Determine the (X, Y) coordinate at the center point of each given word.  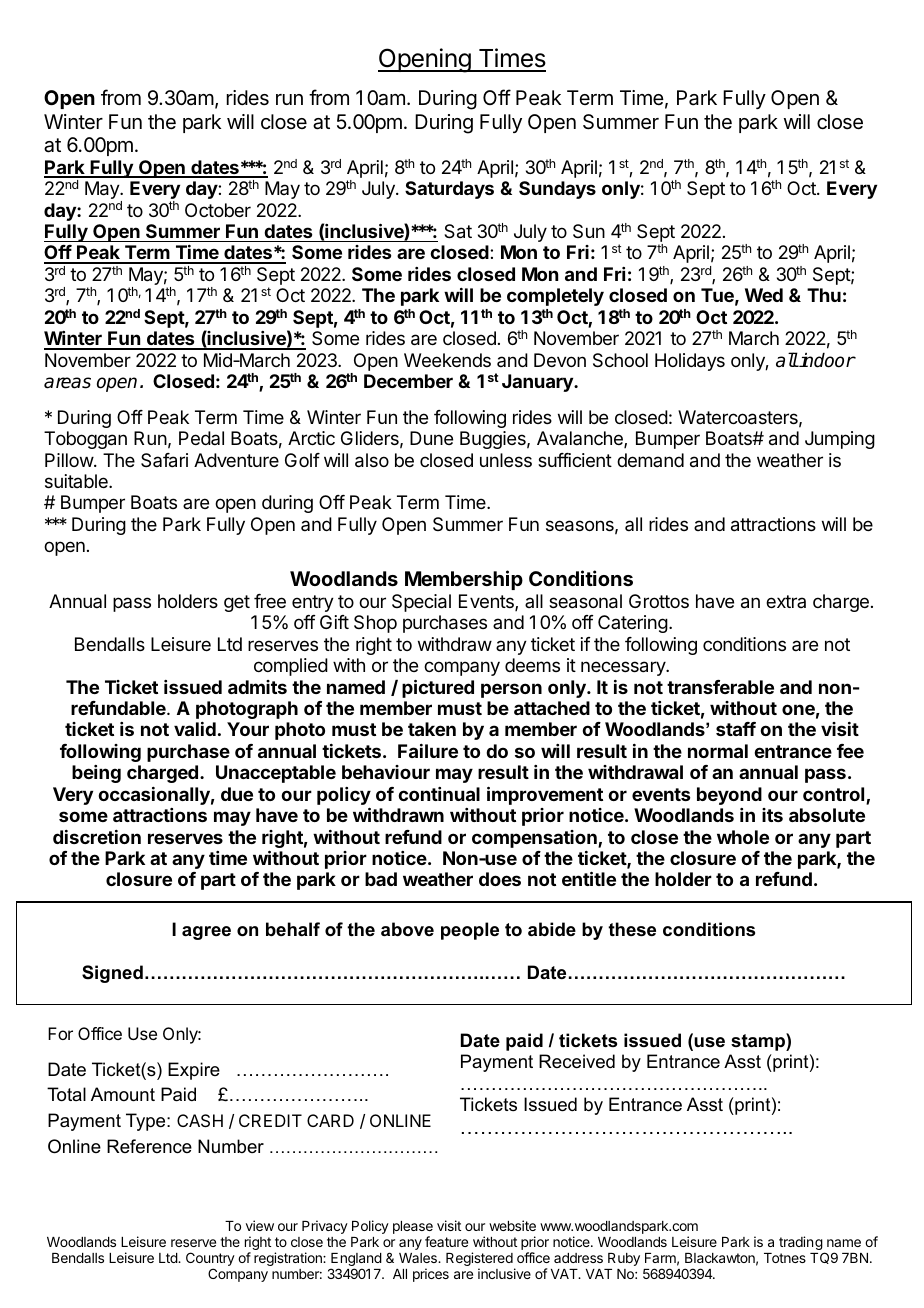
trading (801, 1243)
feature (446, 1241)
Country (210, 1260)
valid (195, 729)
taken (432, 729)
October (218, 210)
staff (736, 729)
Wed (764, 295)
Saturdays (449, 190)
